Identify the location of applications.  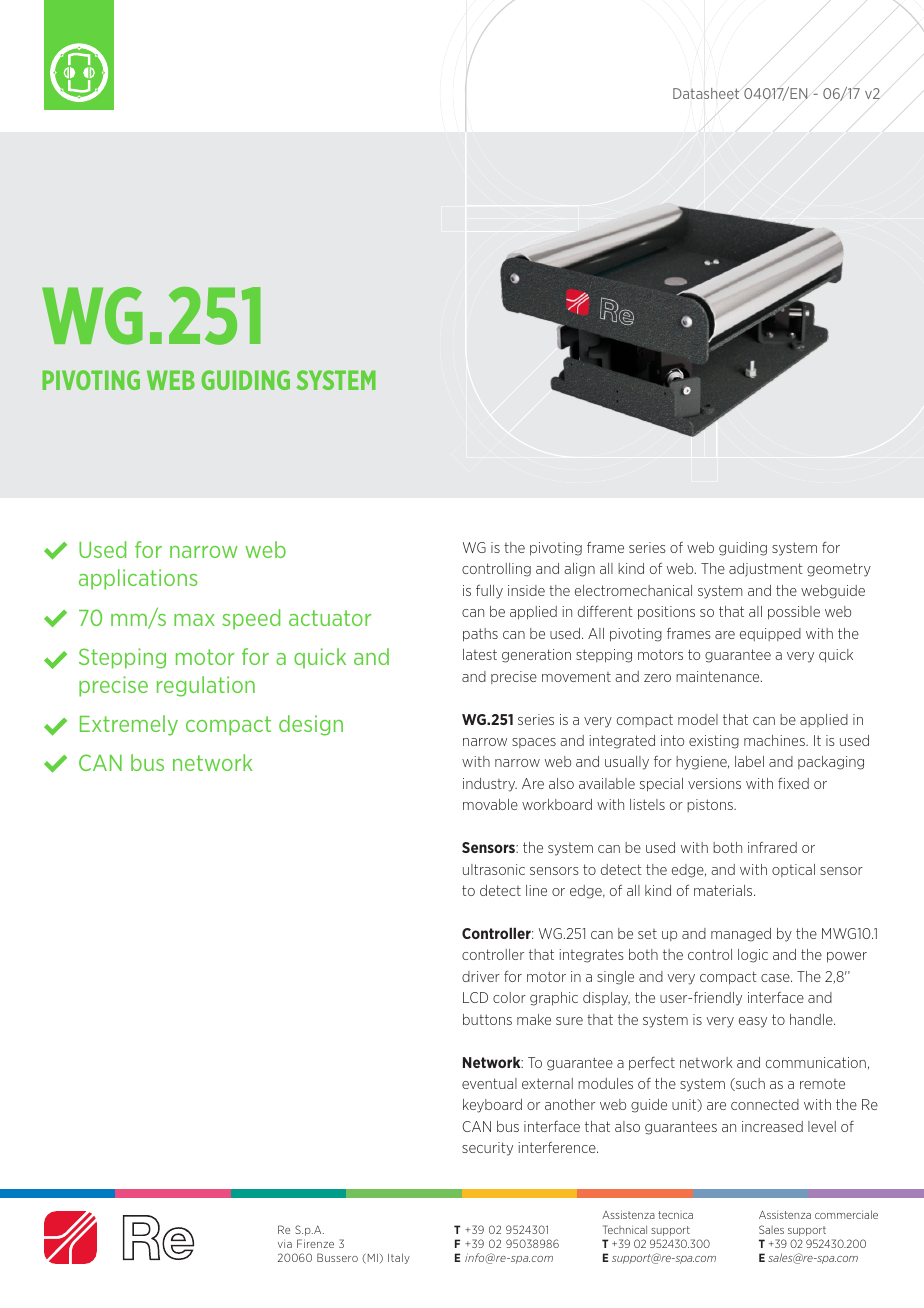
(138, 579).
